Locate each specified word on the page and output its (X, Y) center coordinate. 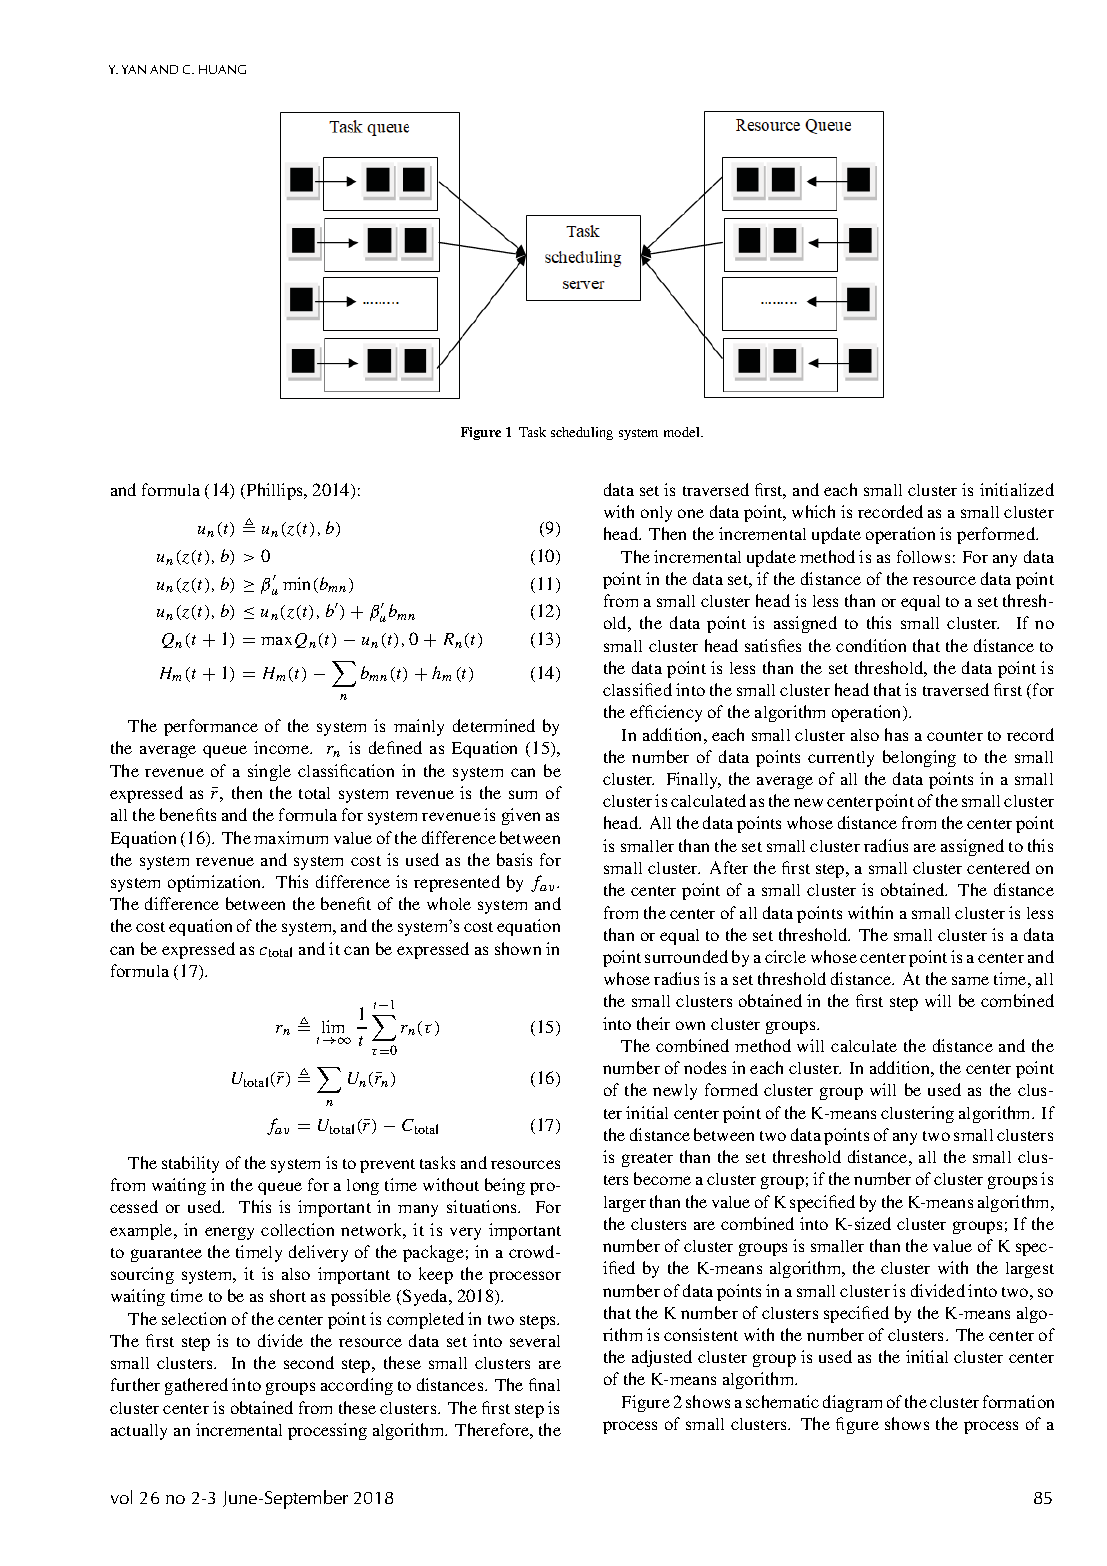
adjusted (662, 1358)
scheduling (582, 433)
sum (523, 794)
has (896, 734)
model (683, 432)
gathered (196, 1386)
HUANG (222, 69)
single (269, 772)
